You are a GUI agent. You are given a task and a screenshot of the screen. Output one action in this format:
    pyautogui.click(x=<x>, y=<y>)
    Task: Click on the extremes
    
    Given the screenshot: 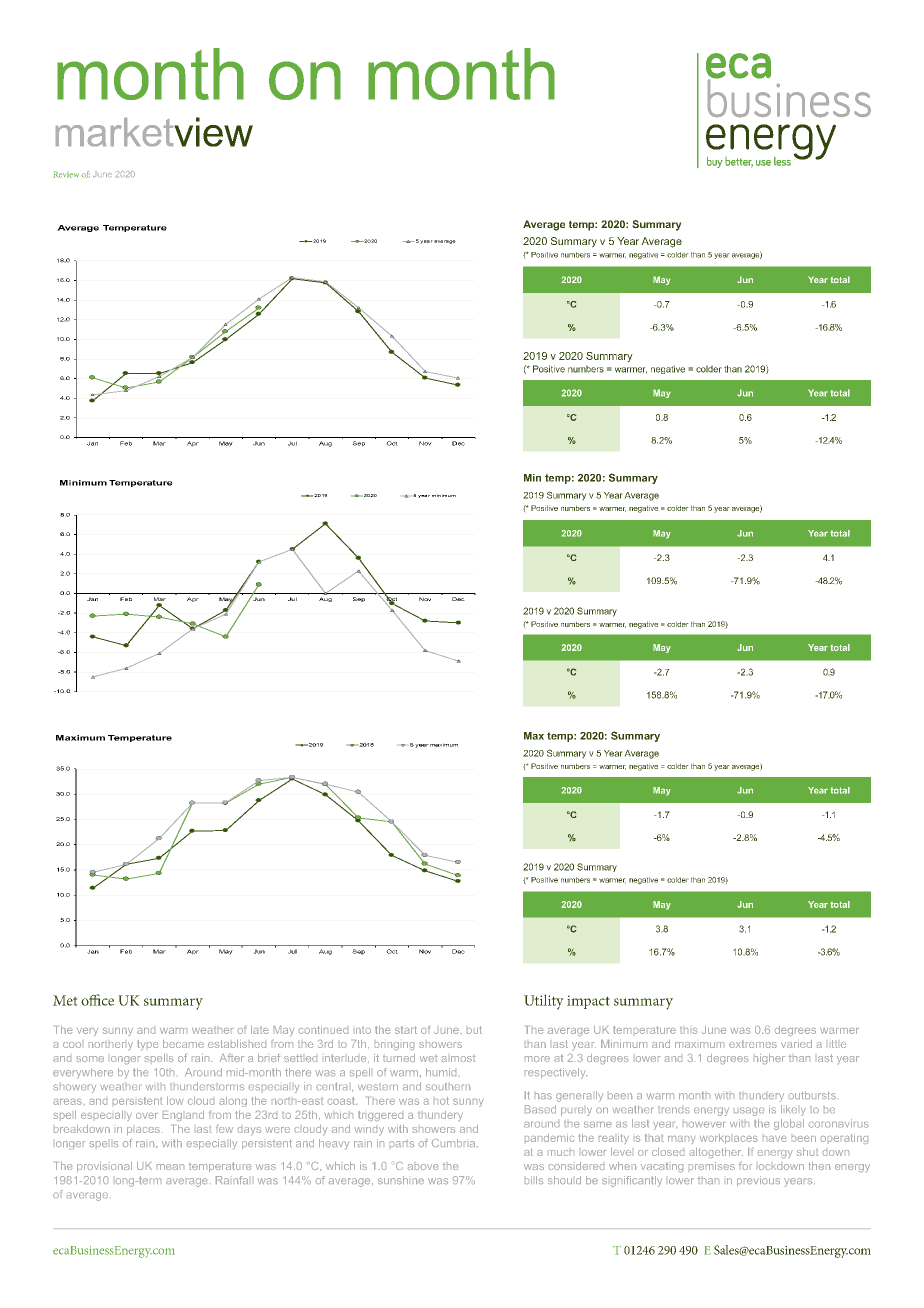 What is the action you would take?
    pyautogui.click(x=753, y=1044)
